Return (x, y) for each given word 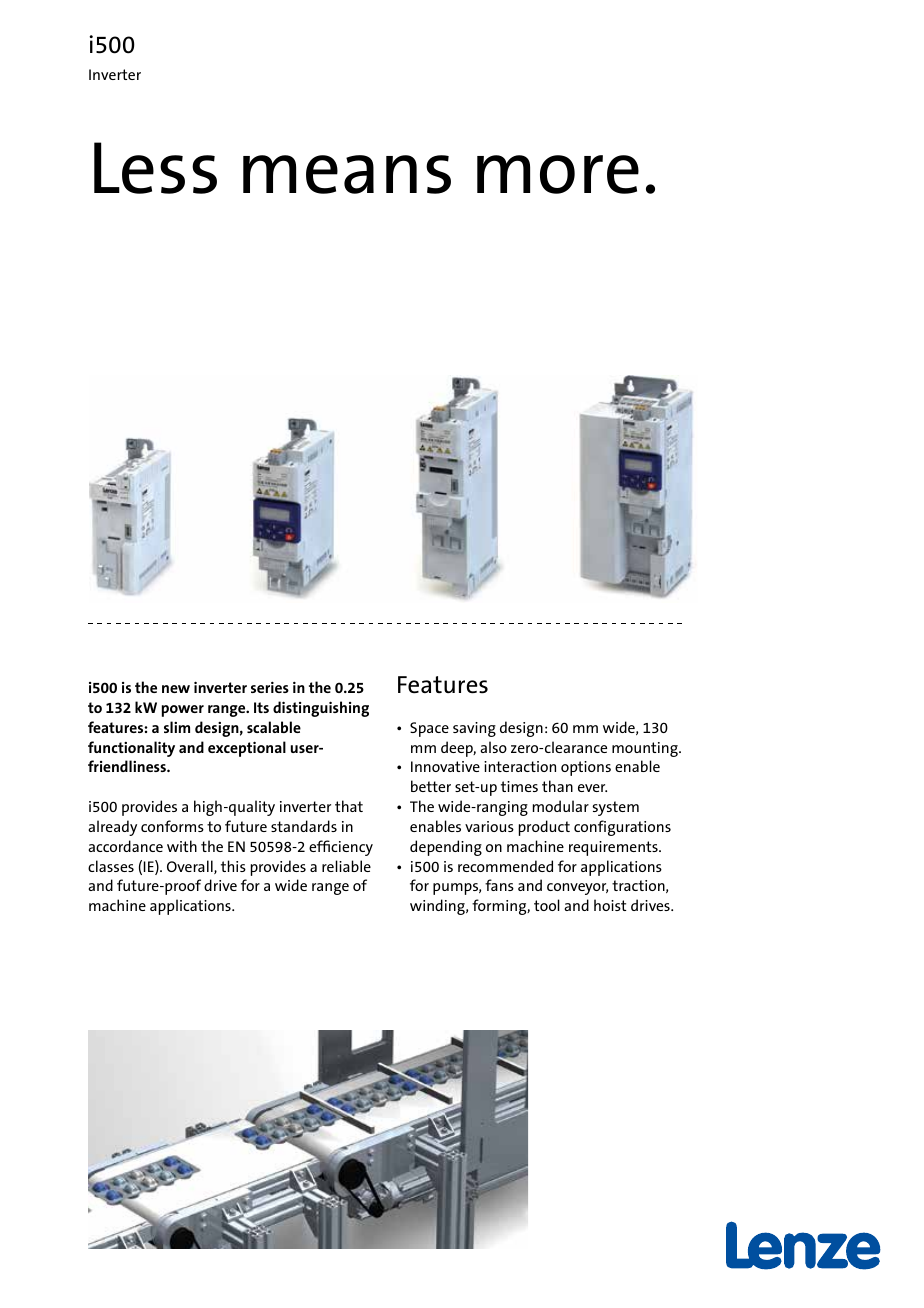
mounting (646, 749)
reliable (346, 866)
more (558, 174)
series (270, 687)
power (183, 711)
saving (474, 729)
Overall (191, 867)
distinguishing (321, 709)
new (176, 689)
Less (155, 168)
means (347, 174)
